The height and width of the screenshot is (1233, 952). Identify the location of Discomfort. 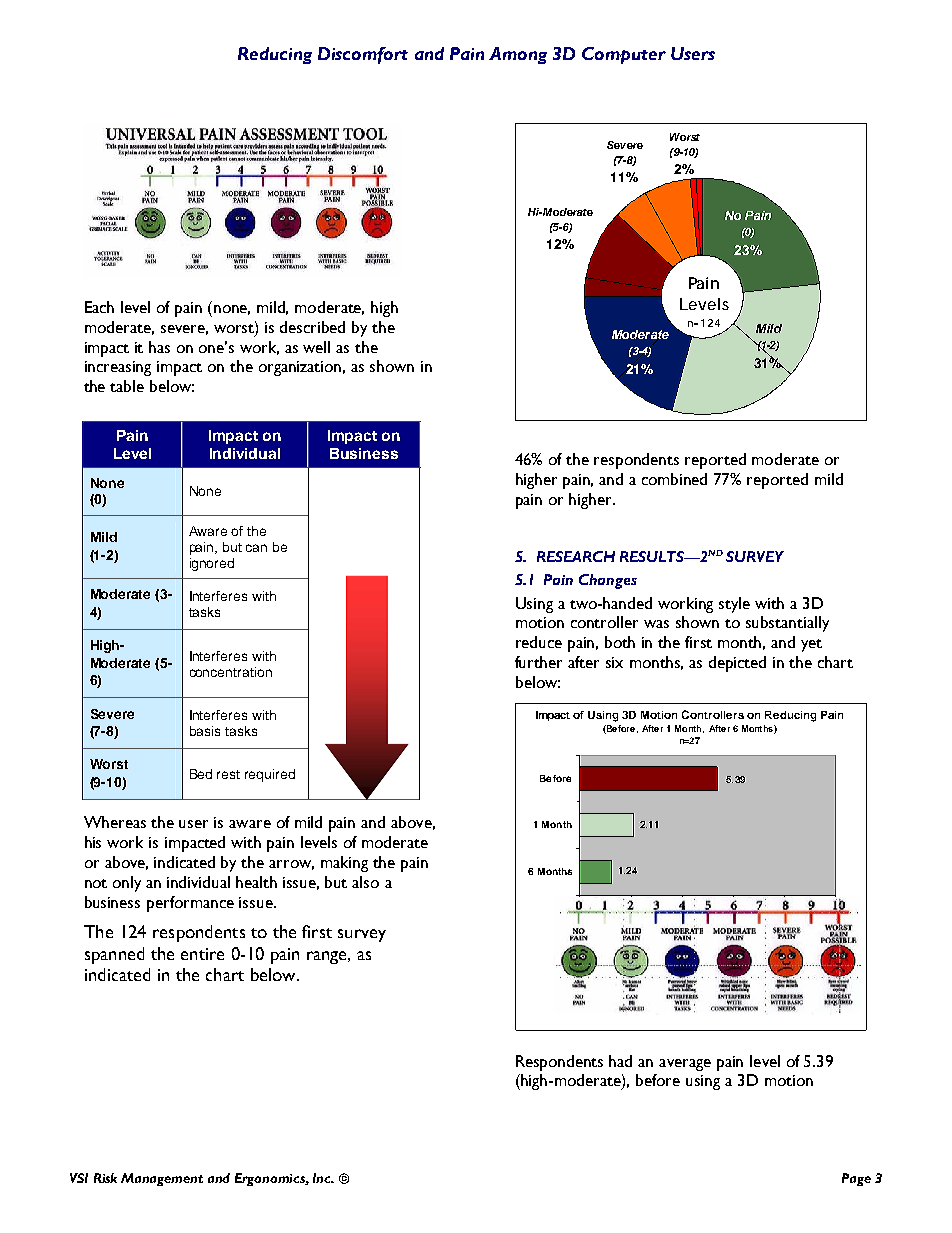
(363, 55).
